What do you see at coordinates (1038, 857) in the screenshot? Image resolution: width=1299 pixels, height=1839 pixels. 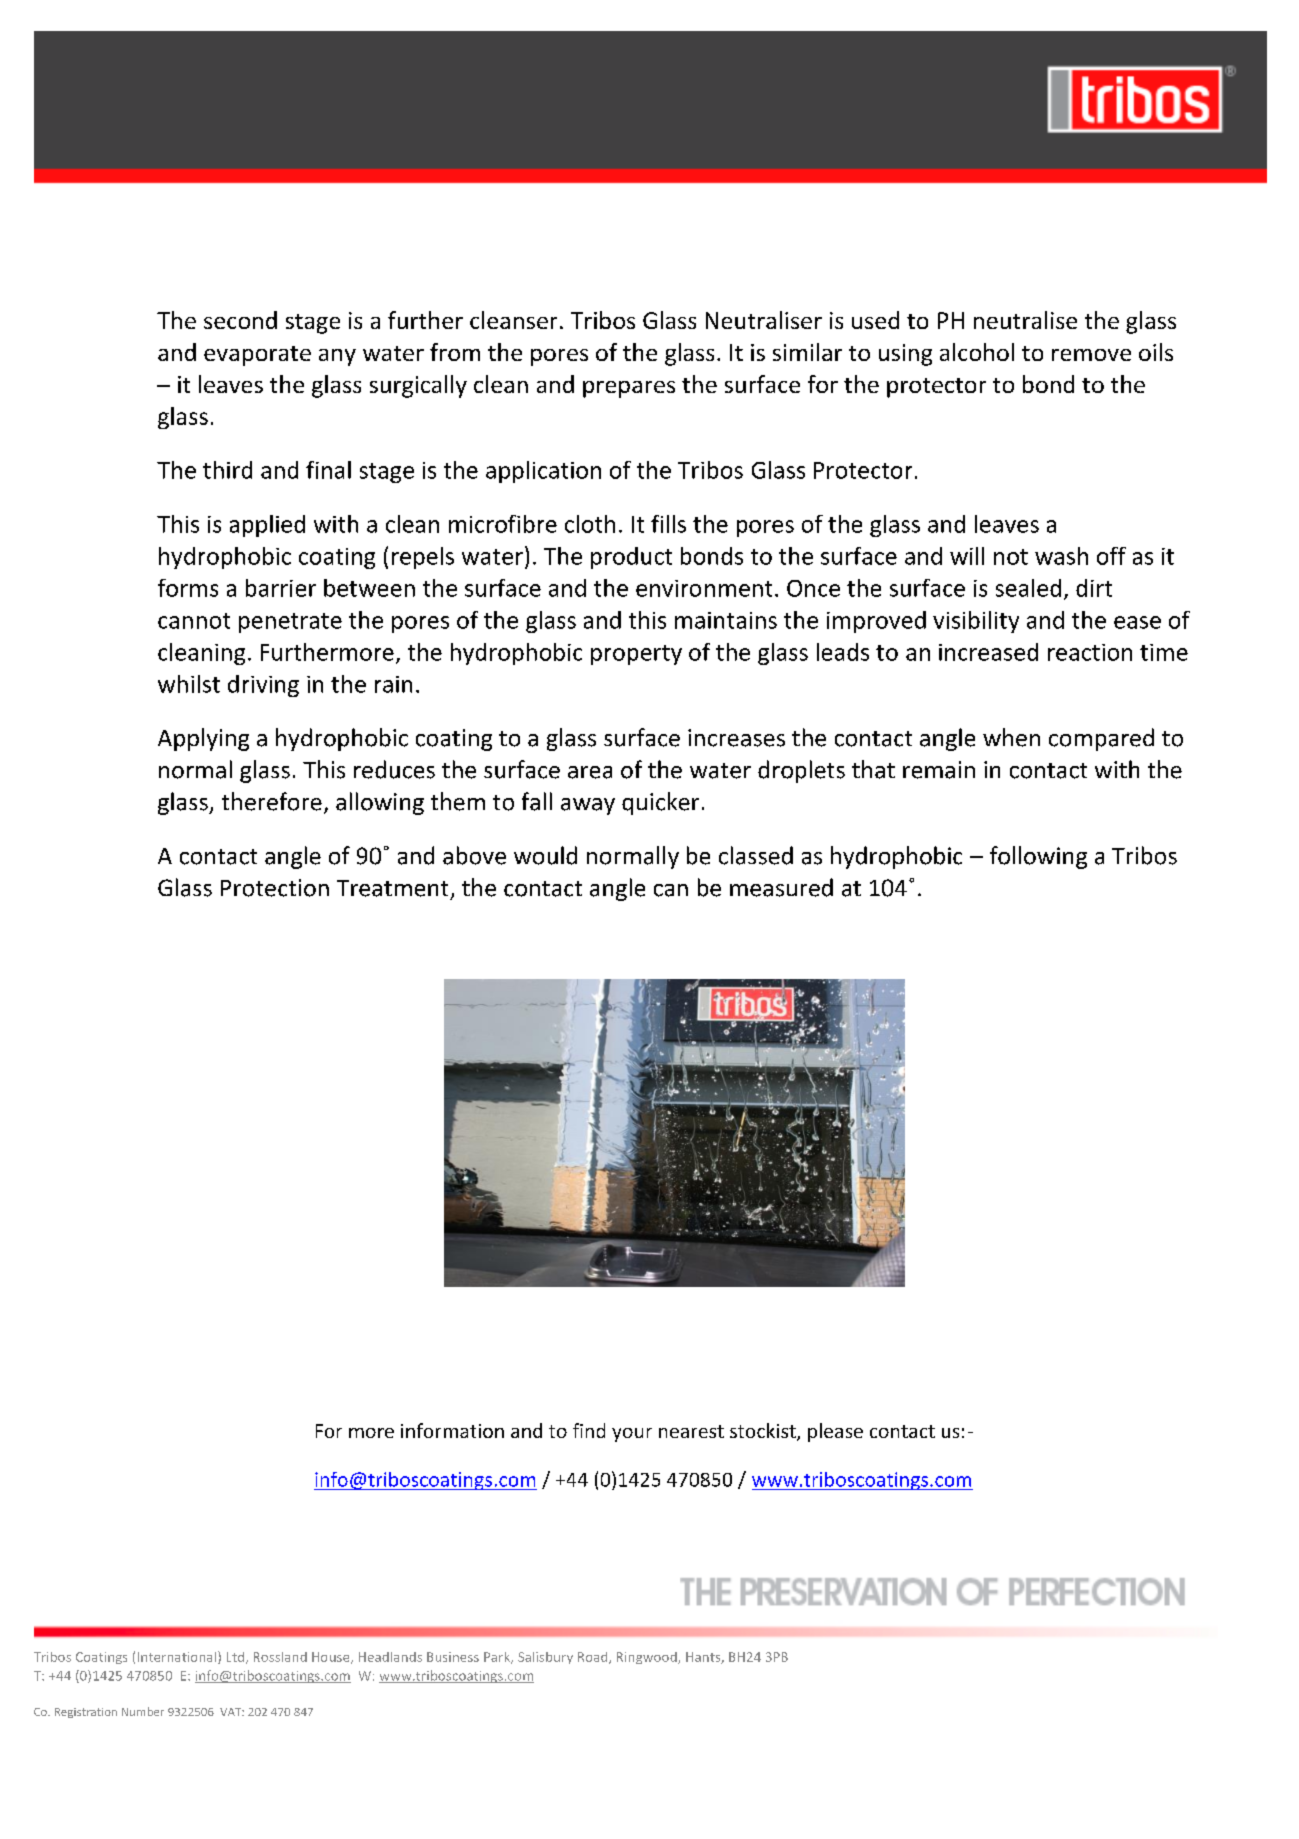 I see `following` at bounding box center [1038, 857].
